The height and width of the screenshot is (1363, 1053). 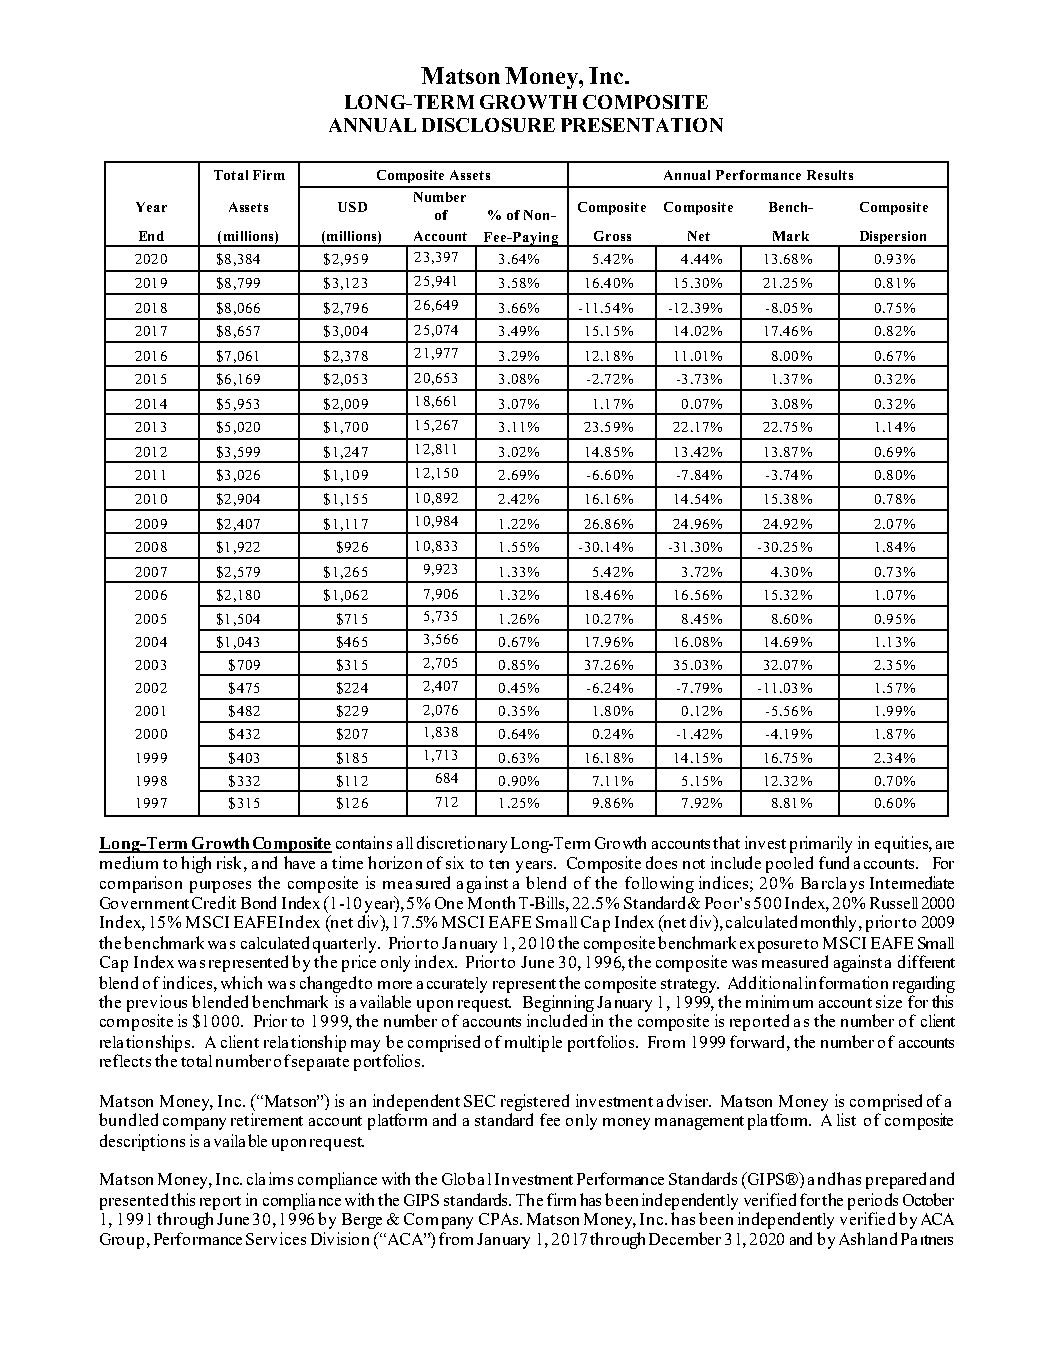 What do you see at coordinates (558, 1003) in the screenshot?
I see `Beginning` at bounding box center [558, 1003].
